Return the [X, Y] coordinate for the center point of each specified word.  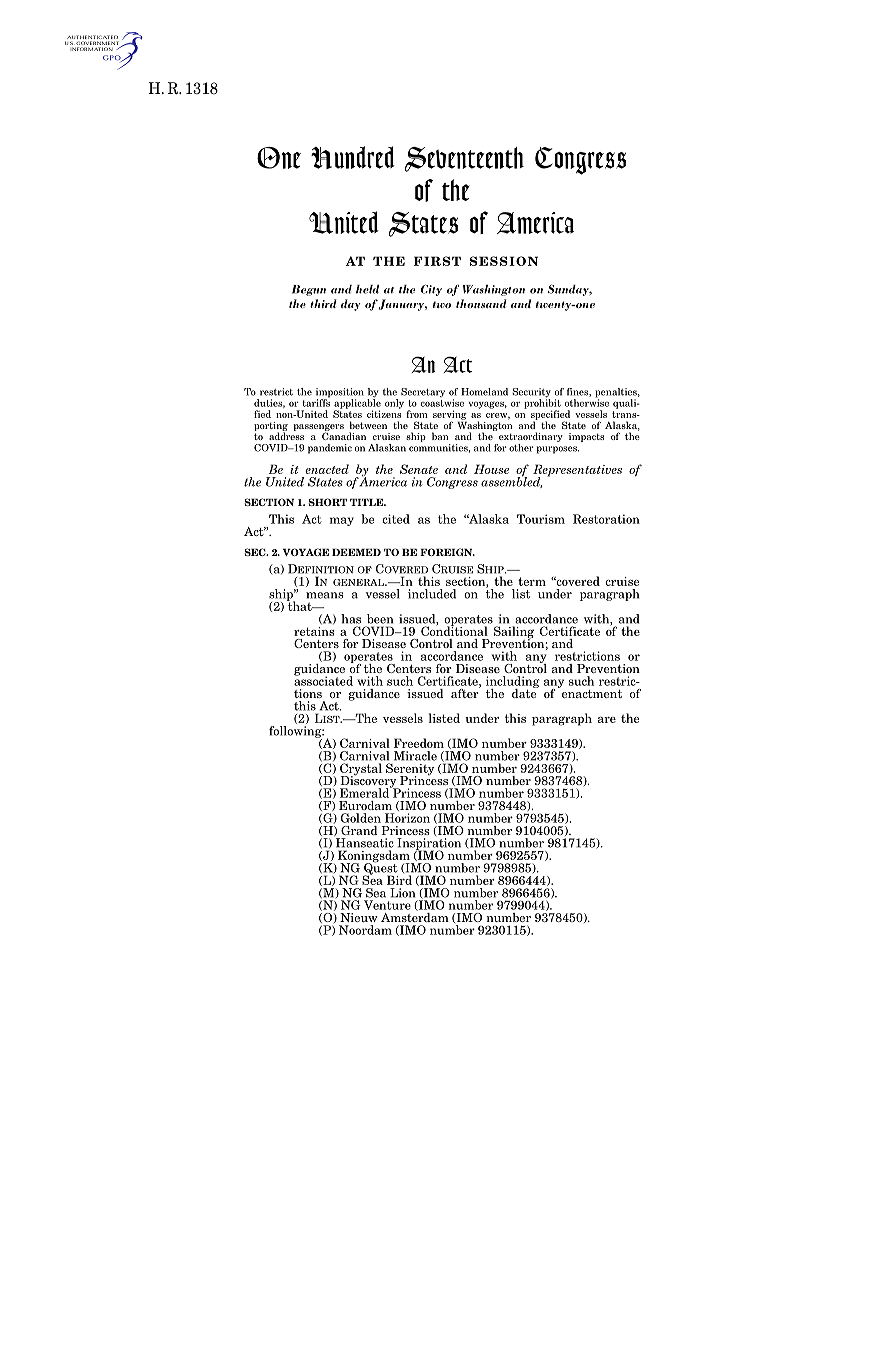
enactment [590, 692]
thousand [481, 303]
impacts [586, 437]
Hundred [353, 157]
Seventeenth [464, 159]
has [351, 619]
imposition [340, 394]
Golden [361, 818]
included [432, 594]
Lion [402, 893]
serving [450, 416]
